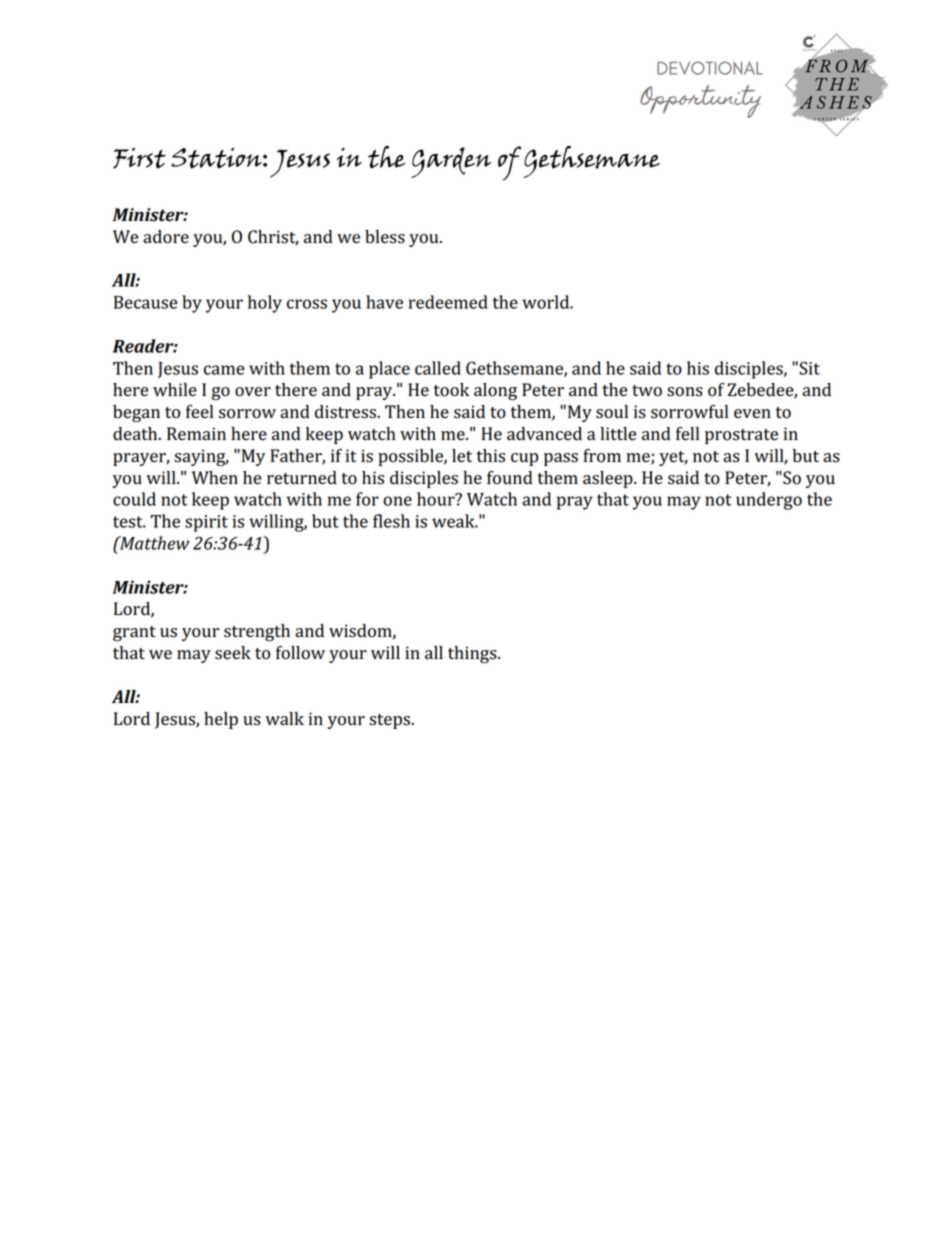 The image size is (952, 1233). Describe the element at coordinates (215, 478) in the screenshot. I see `When` at that location.
